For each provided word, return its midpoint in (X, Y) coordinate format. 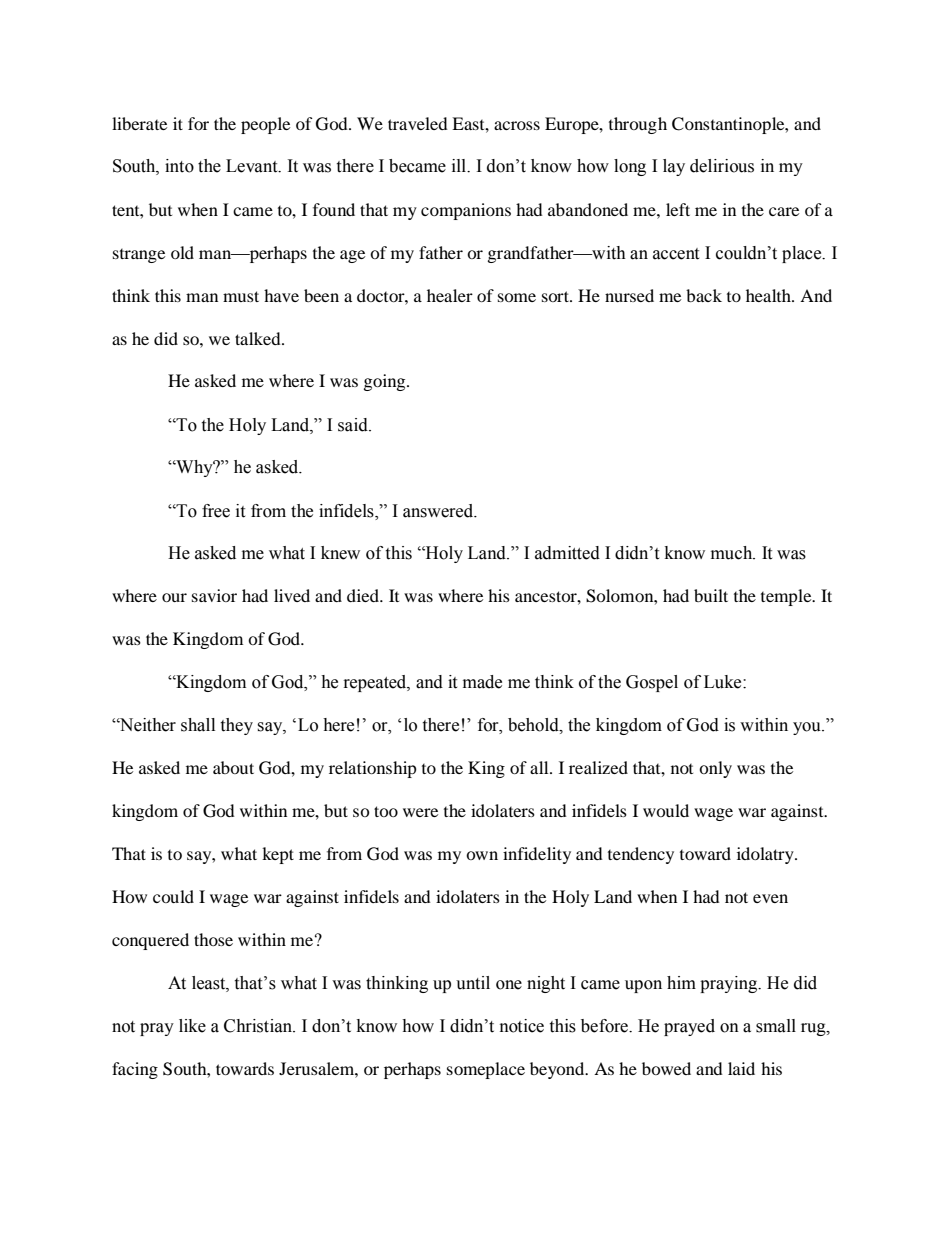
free (216, 511)
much (733, 553)
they (236, 726)
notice (522, 1026)
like (192, 1026)
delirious (722, 166)
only (715, 769)
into (179, 166)
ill (460, 166)
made (482, 682)
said (354, 425)
